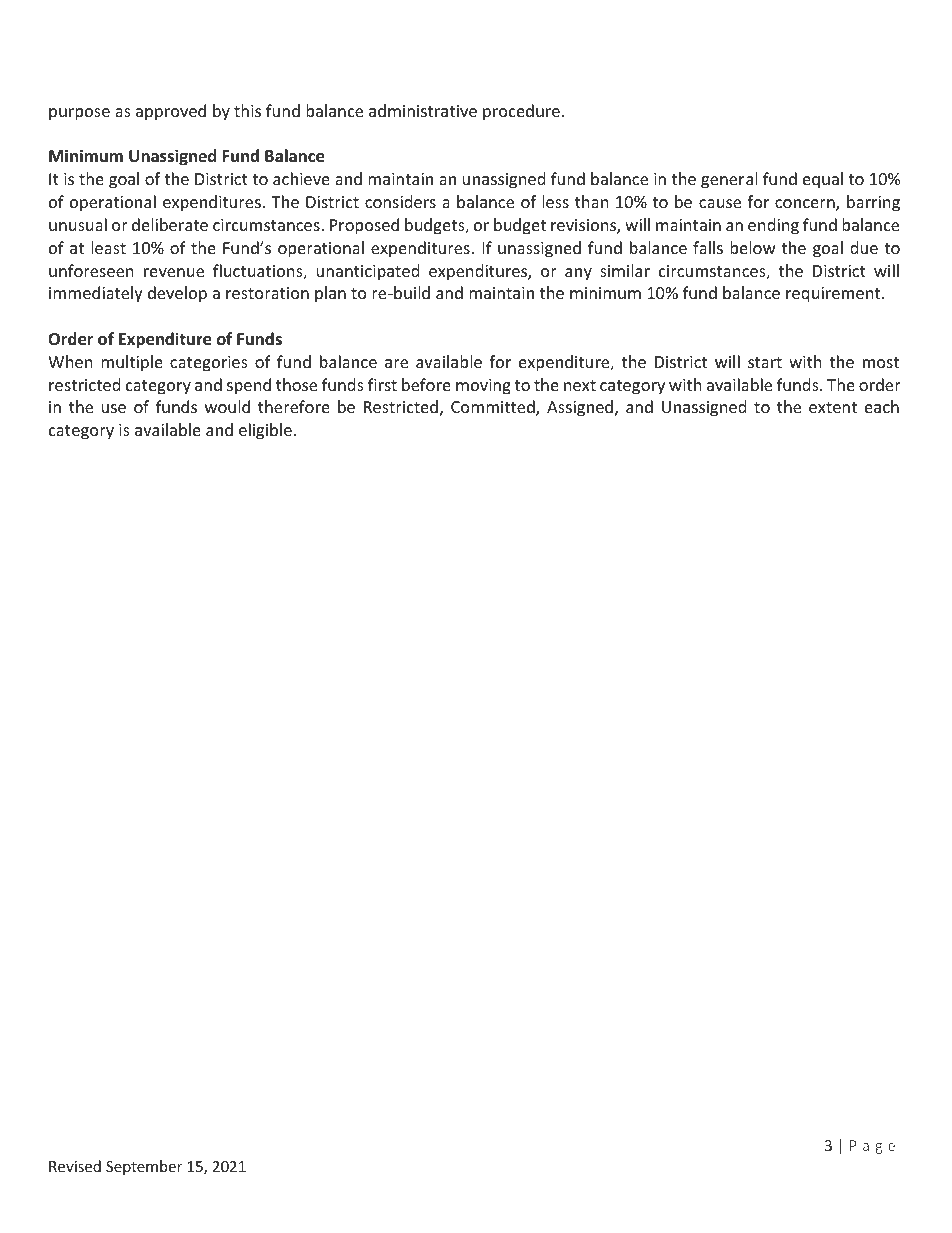 The width and height of the image is (952, 1233). I want to click on equal, so click(823, 180).
